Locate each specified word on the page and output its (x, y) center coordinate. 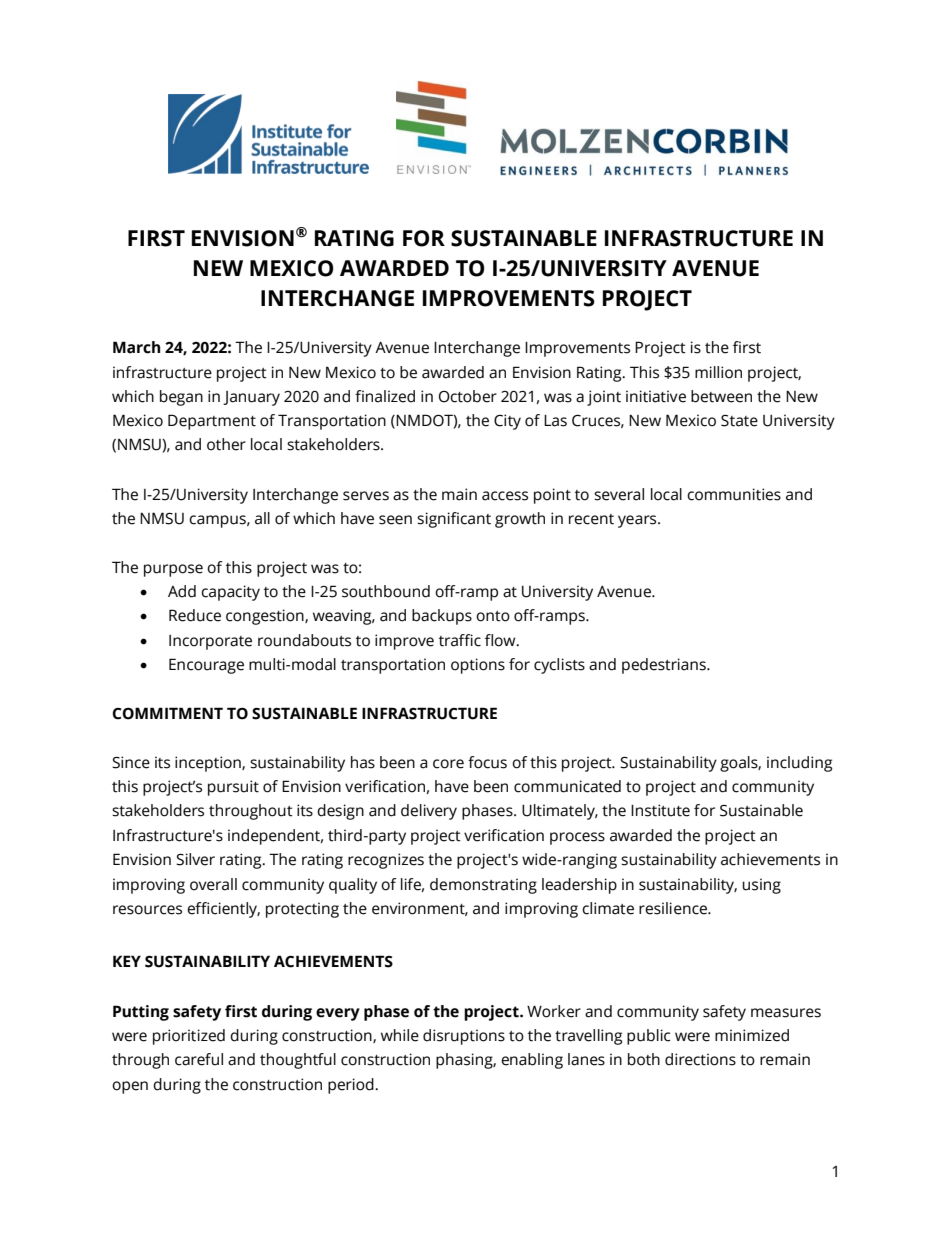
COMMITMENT (167, 713)
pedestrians (665, 666)
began (181, 398)
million (718, 372)
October (468, 396)
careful (199, 1059)
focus (487, 762)
